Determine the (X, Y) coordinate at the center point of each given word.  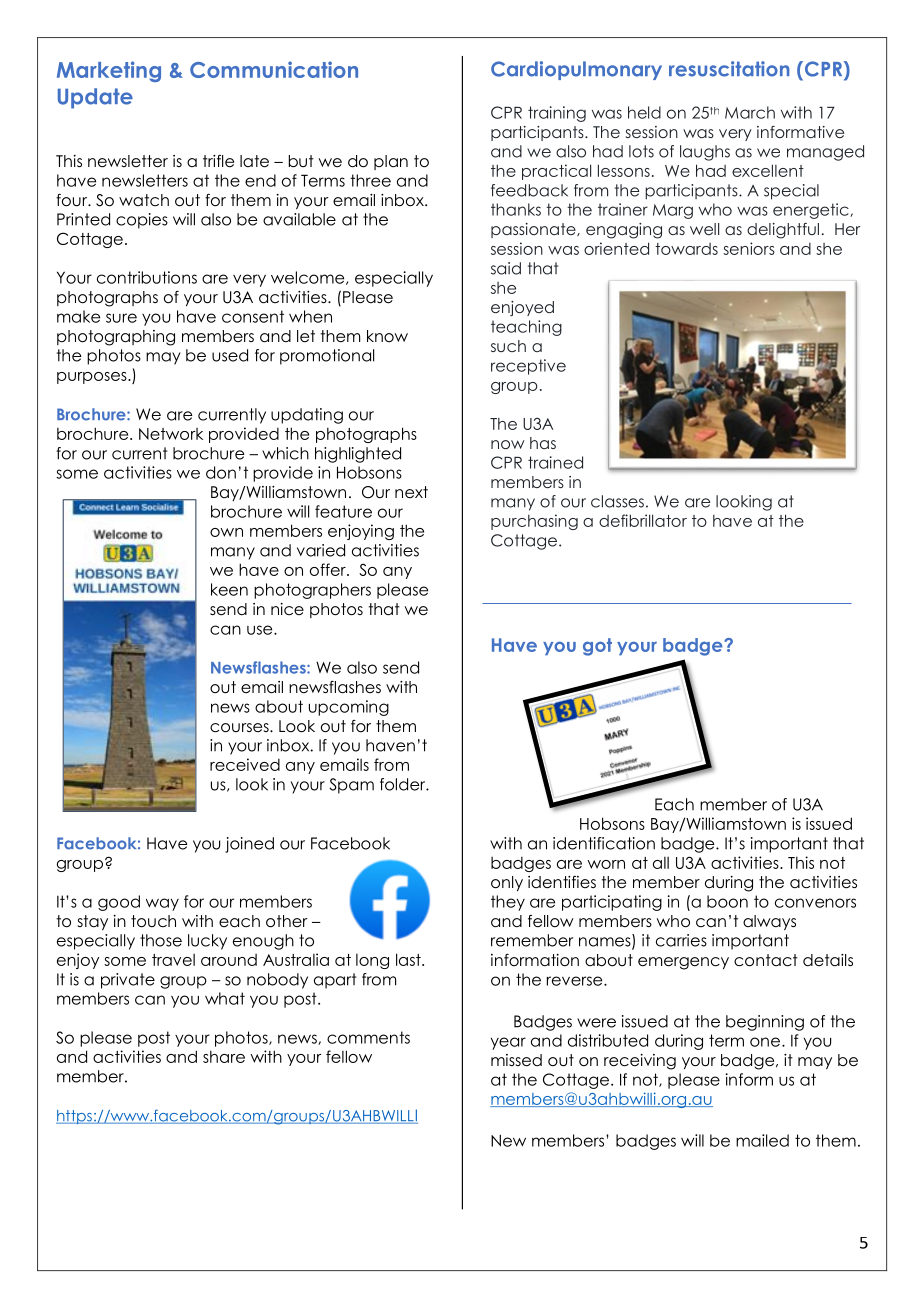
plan (391, 162)
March (750, 112)
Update (95, 98)
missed (516, 1060)
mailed (762, 1140)
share (224, 1056)
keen (229, 589)
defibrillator (643, 520)
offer (329, 569)
